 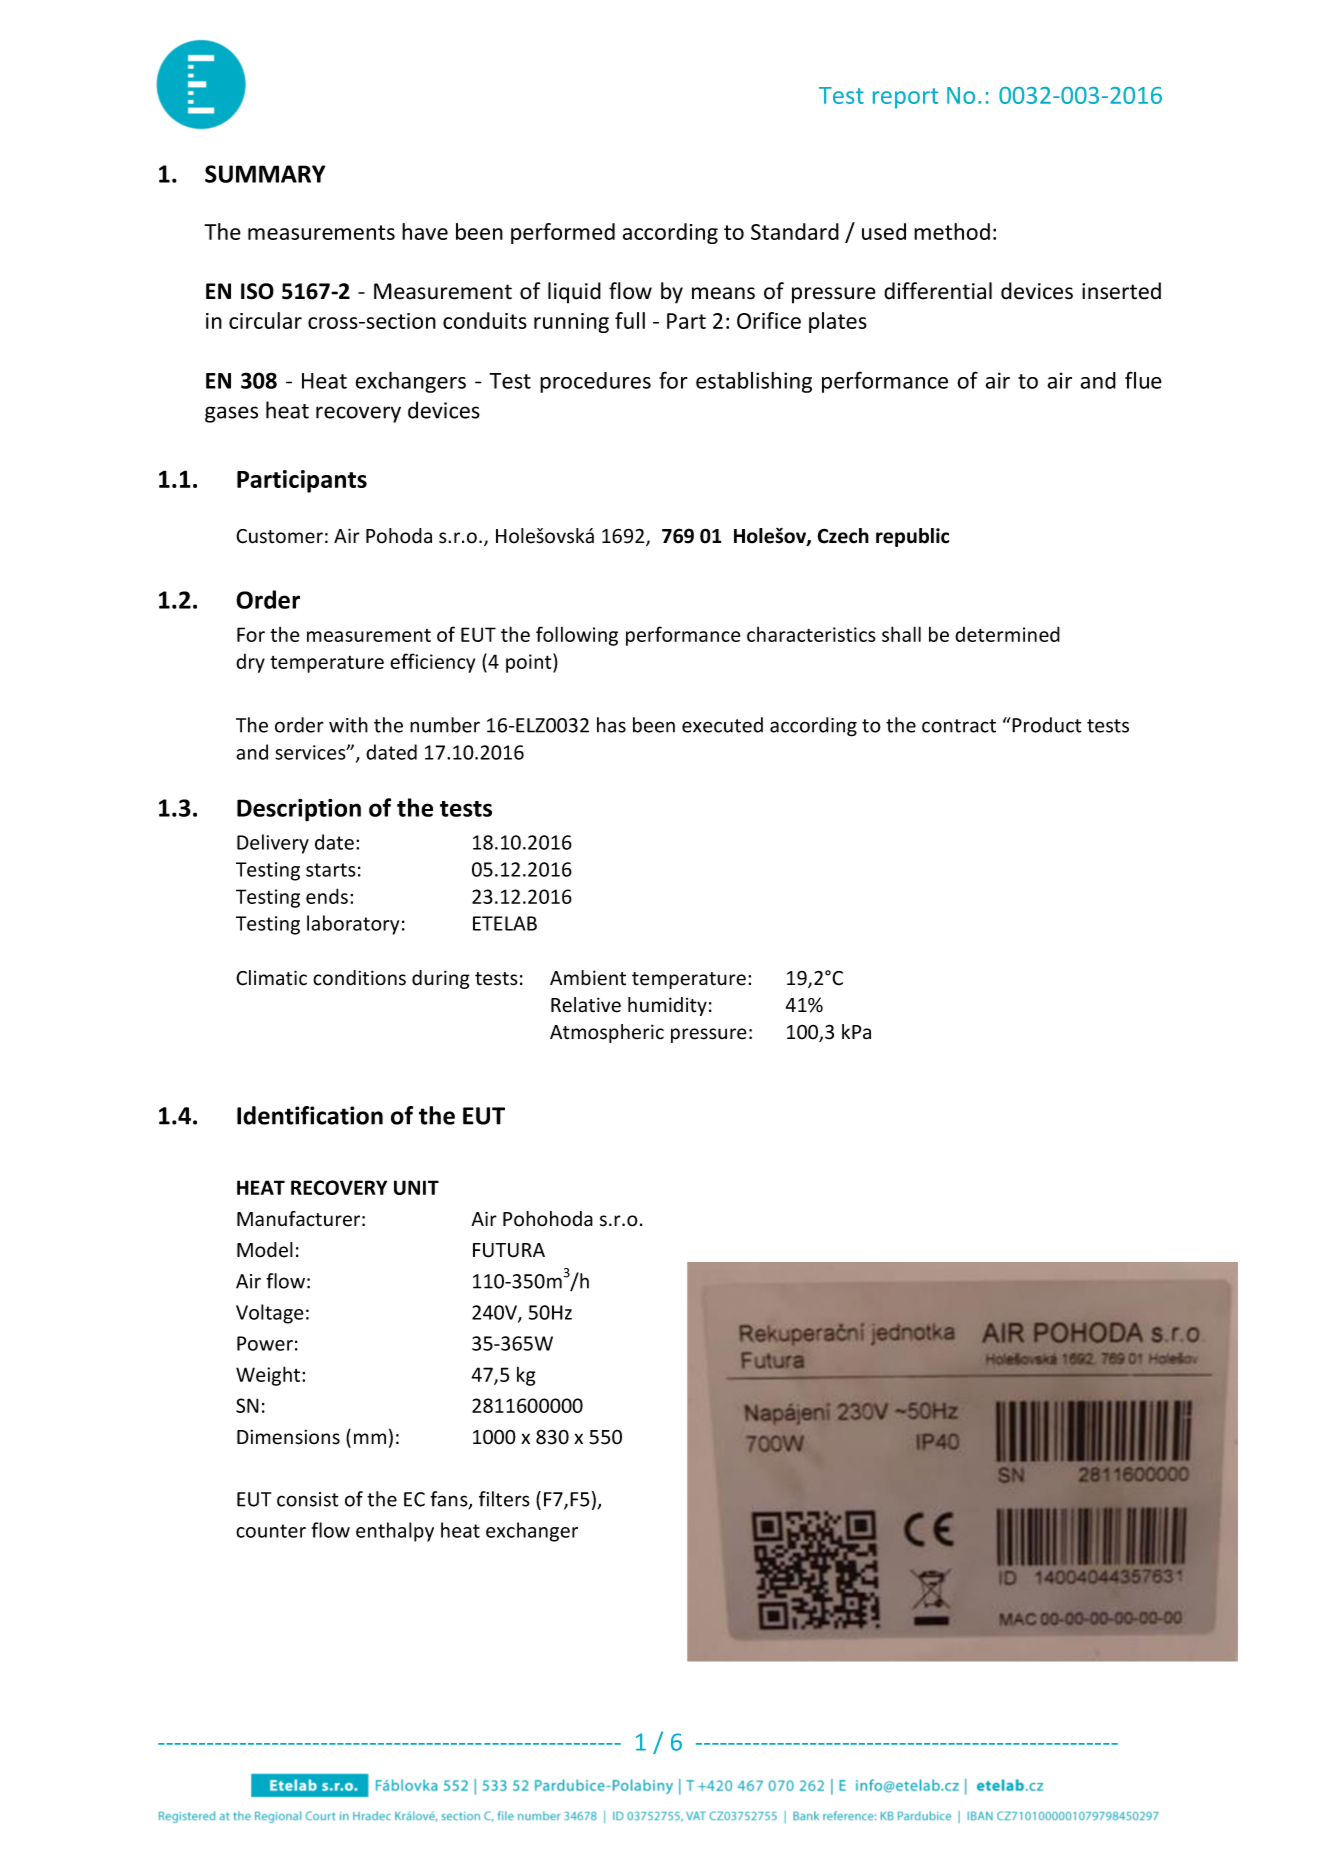 What do you see at coordinates (504, 1499) in the screenshot?
I see `filters` at bounding box center [504, 1499].
